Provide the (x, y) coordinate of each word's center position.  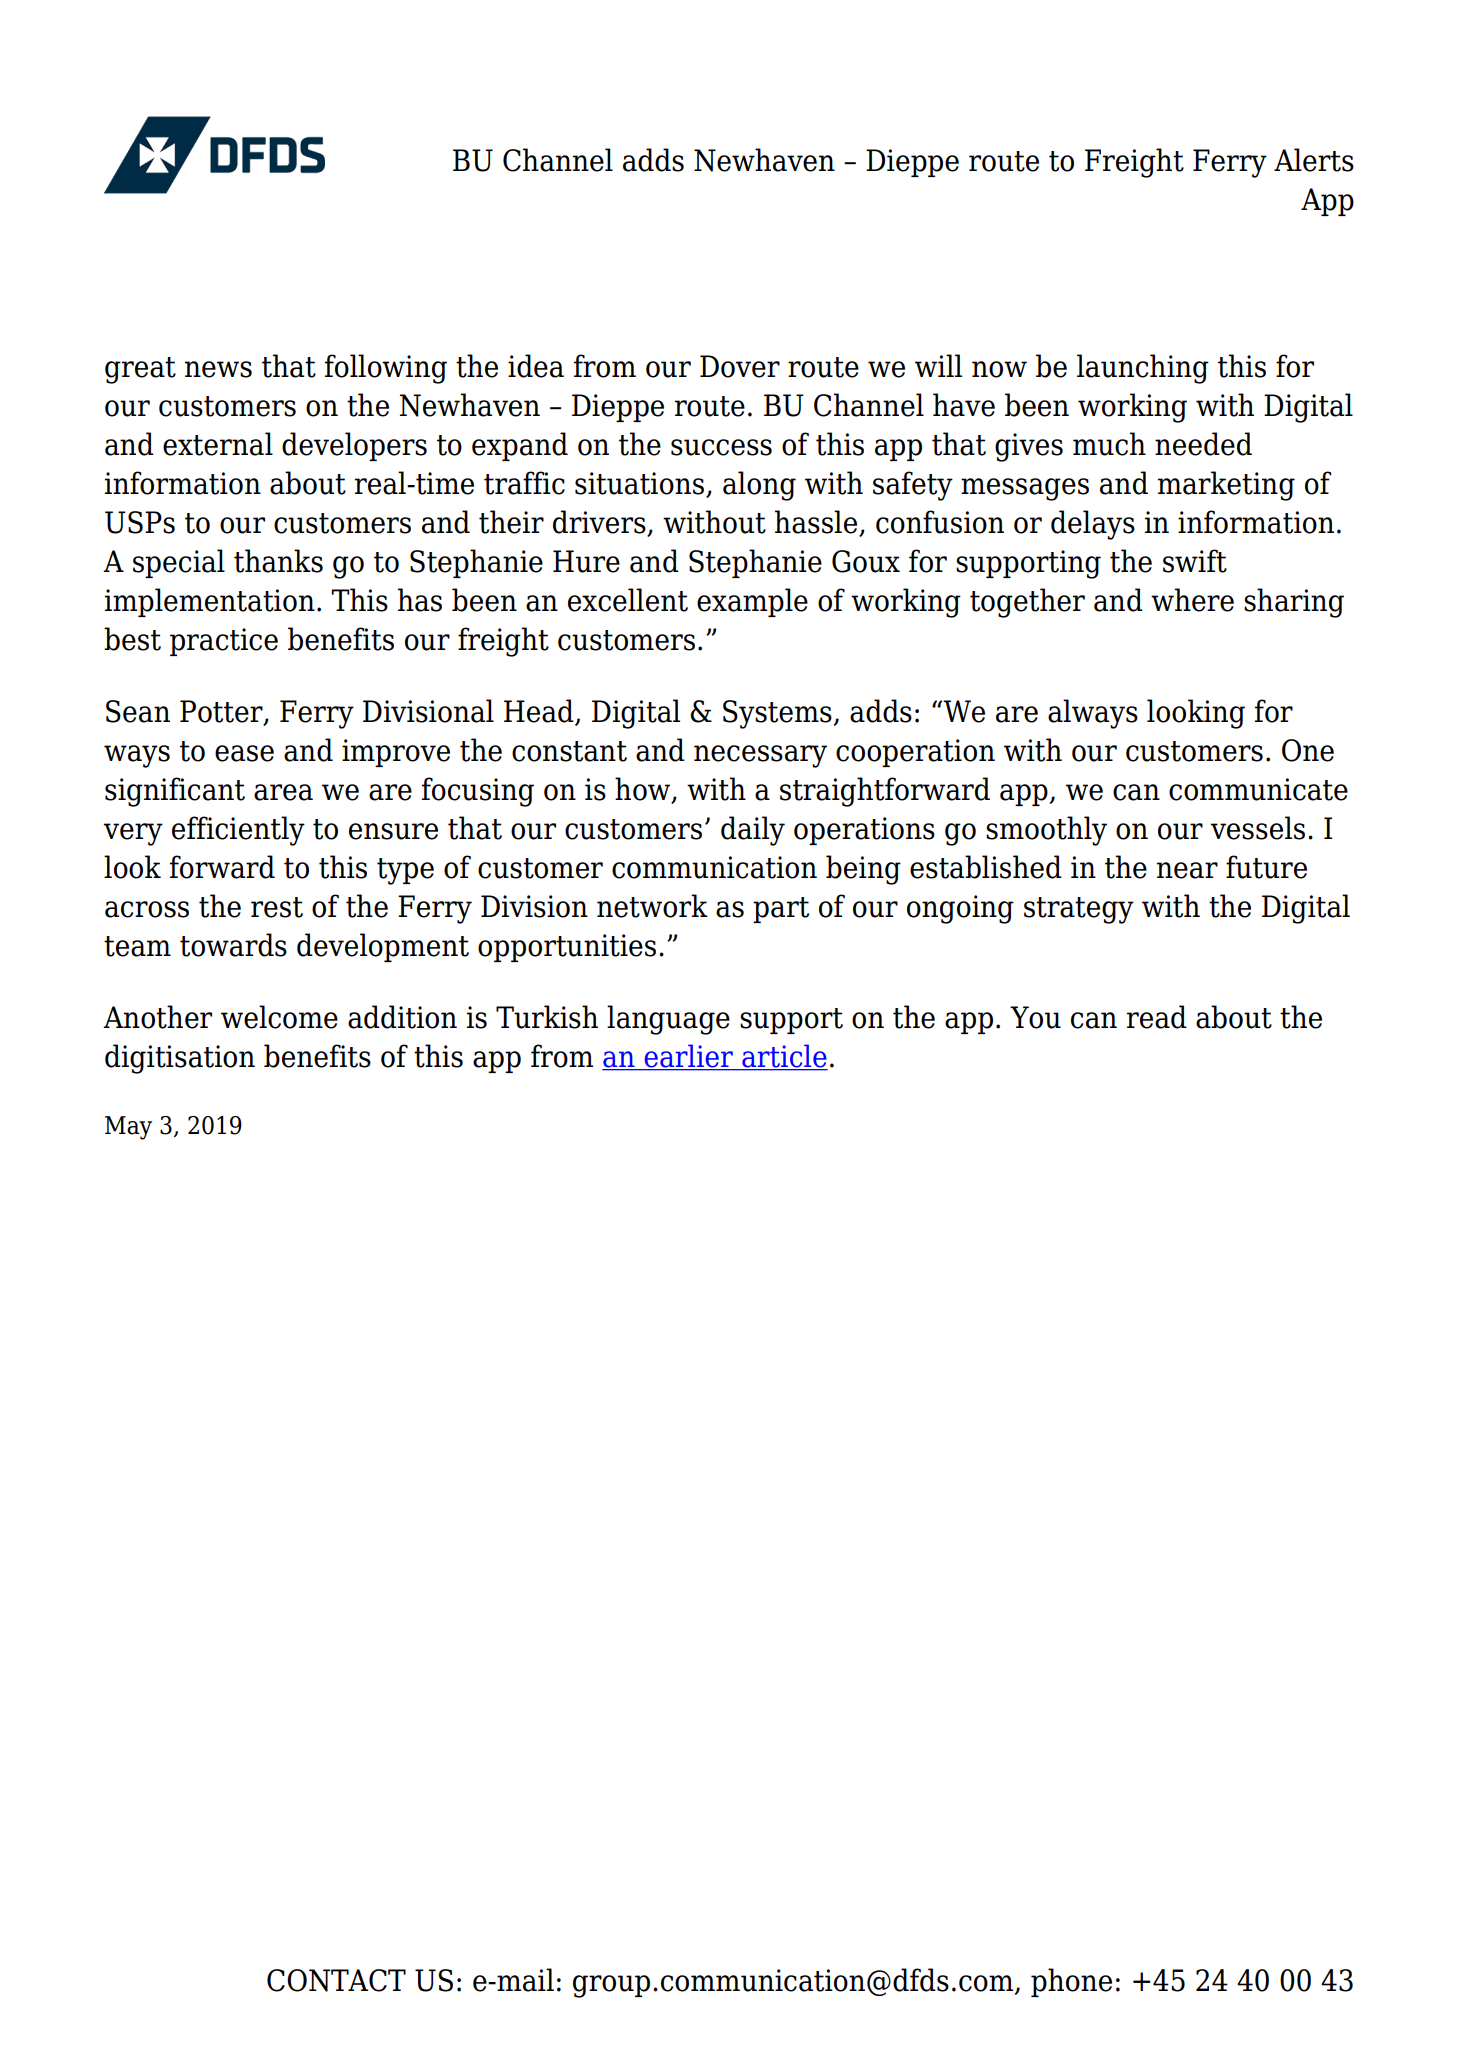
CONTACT (336, 1980)
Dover (740, 366)
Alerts (1314, 160)
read (1157, 1017)
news (218, 369)
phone (1071, 1982)
